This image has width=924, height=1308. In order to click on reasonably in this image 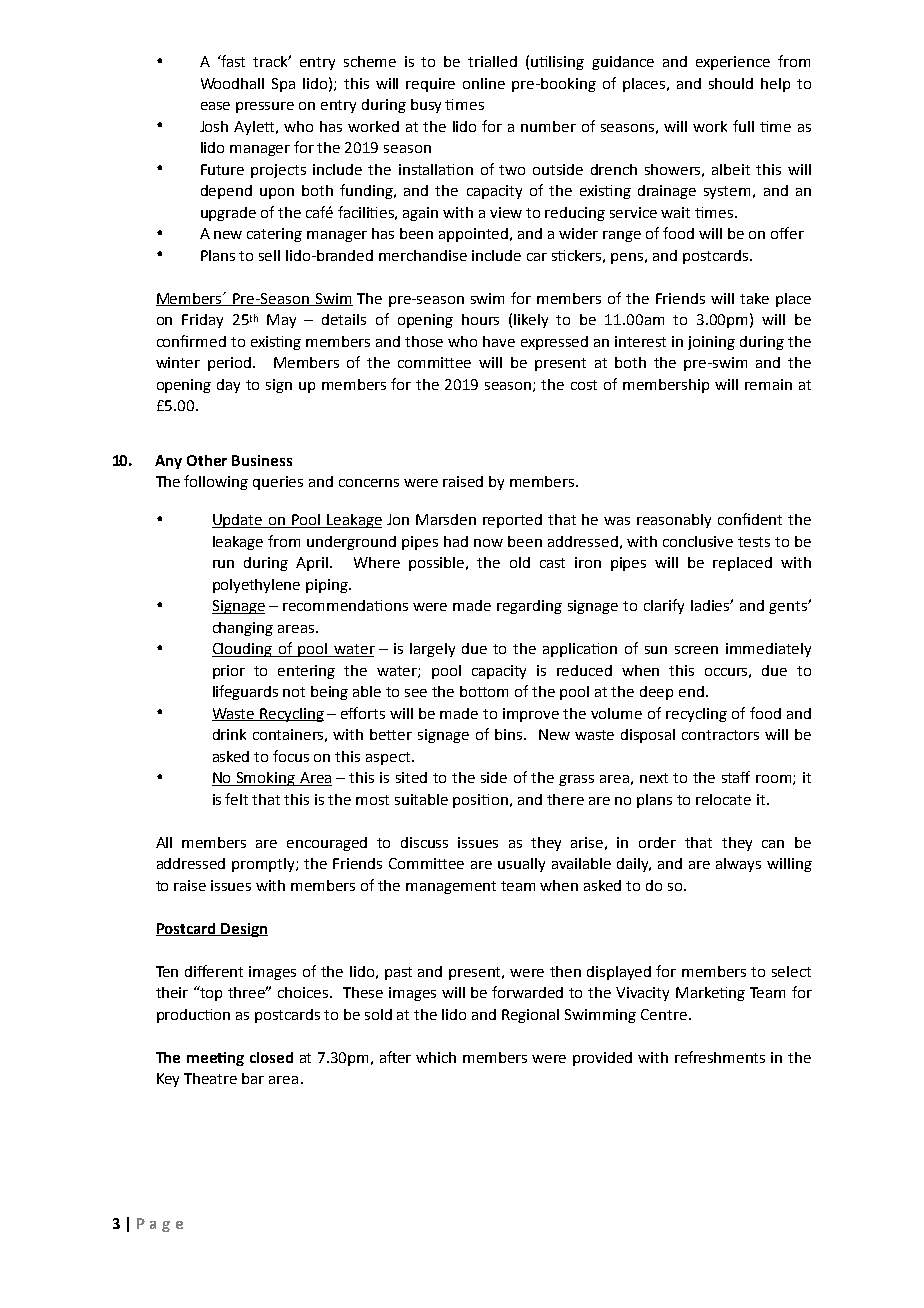, I will do `click(674, 521)`.
